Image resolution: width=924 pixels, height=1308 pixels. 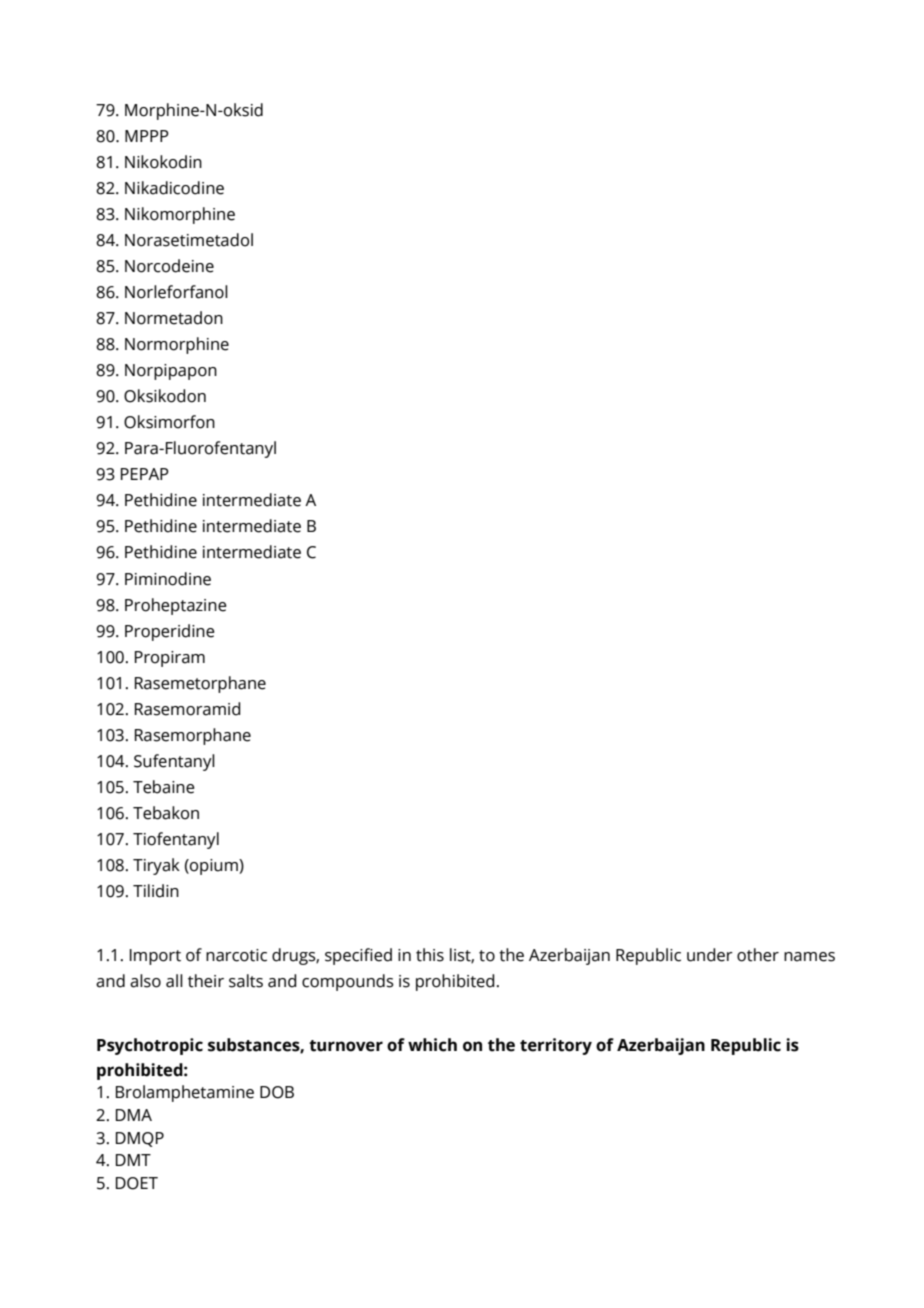 I want to click on opium, so click(x=214, y=867).
